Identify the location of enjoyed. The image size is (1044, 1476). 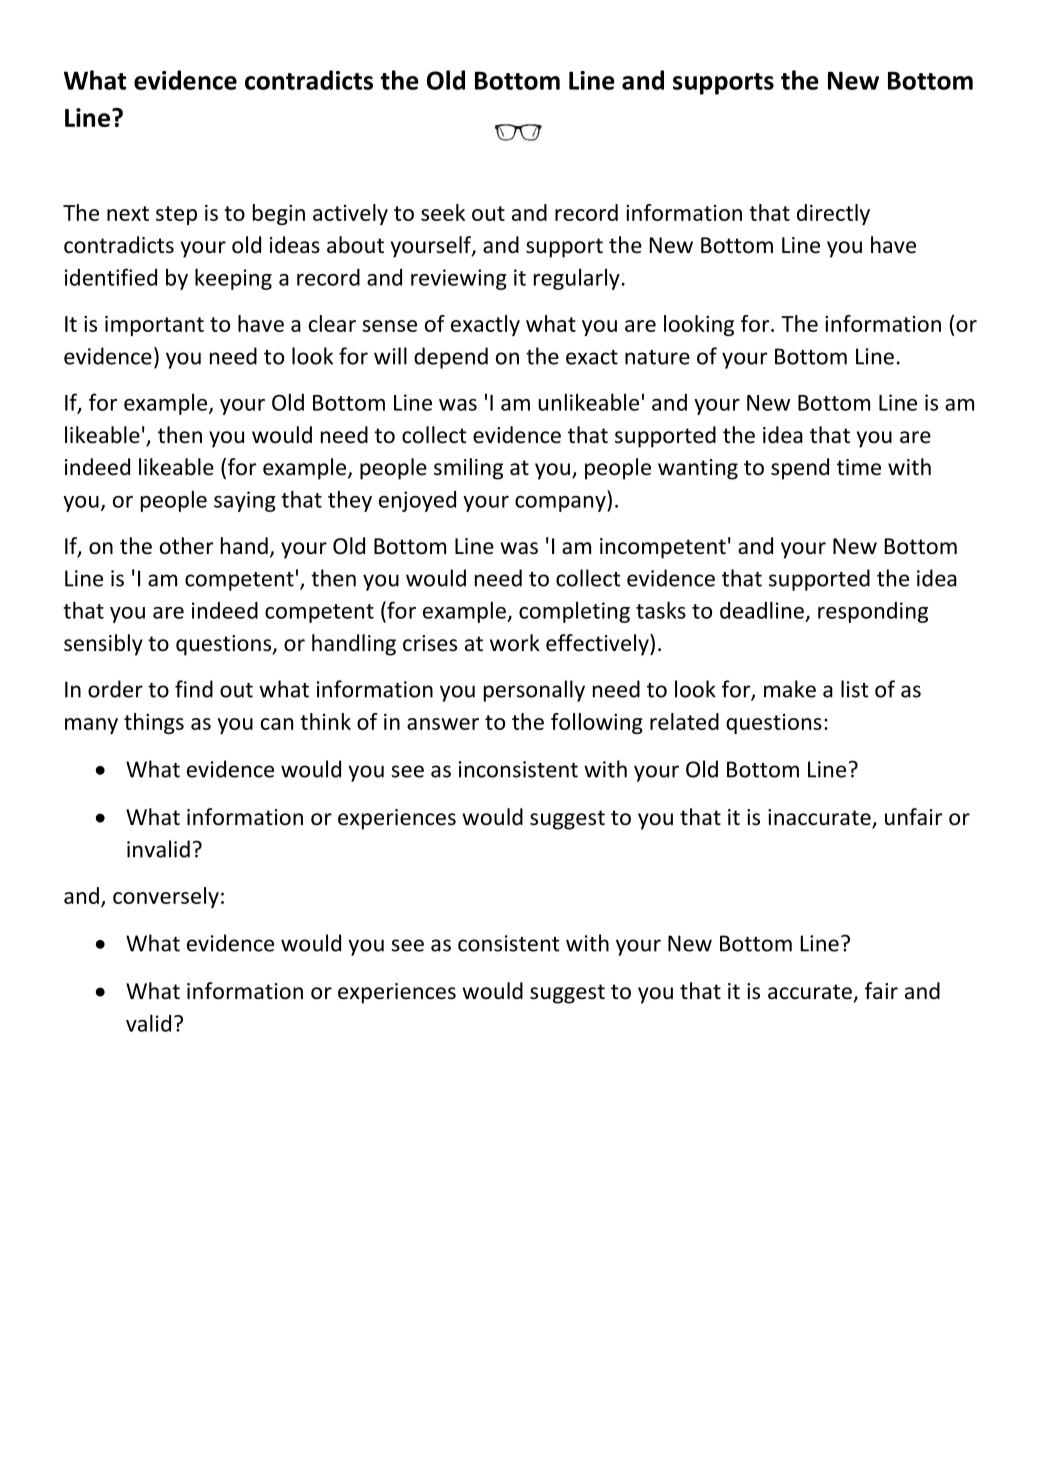
(417, 501).
